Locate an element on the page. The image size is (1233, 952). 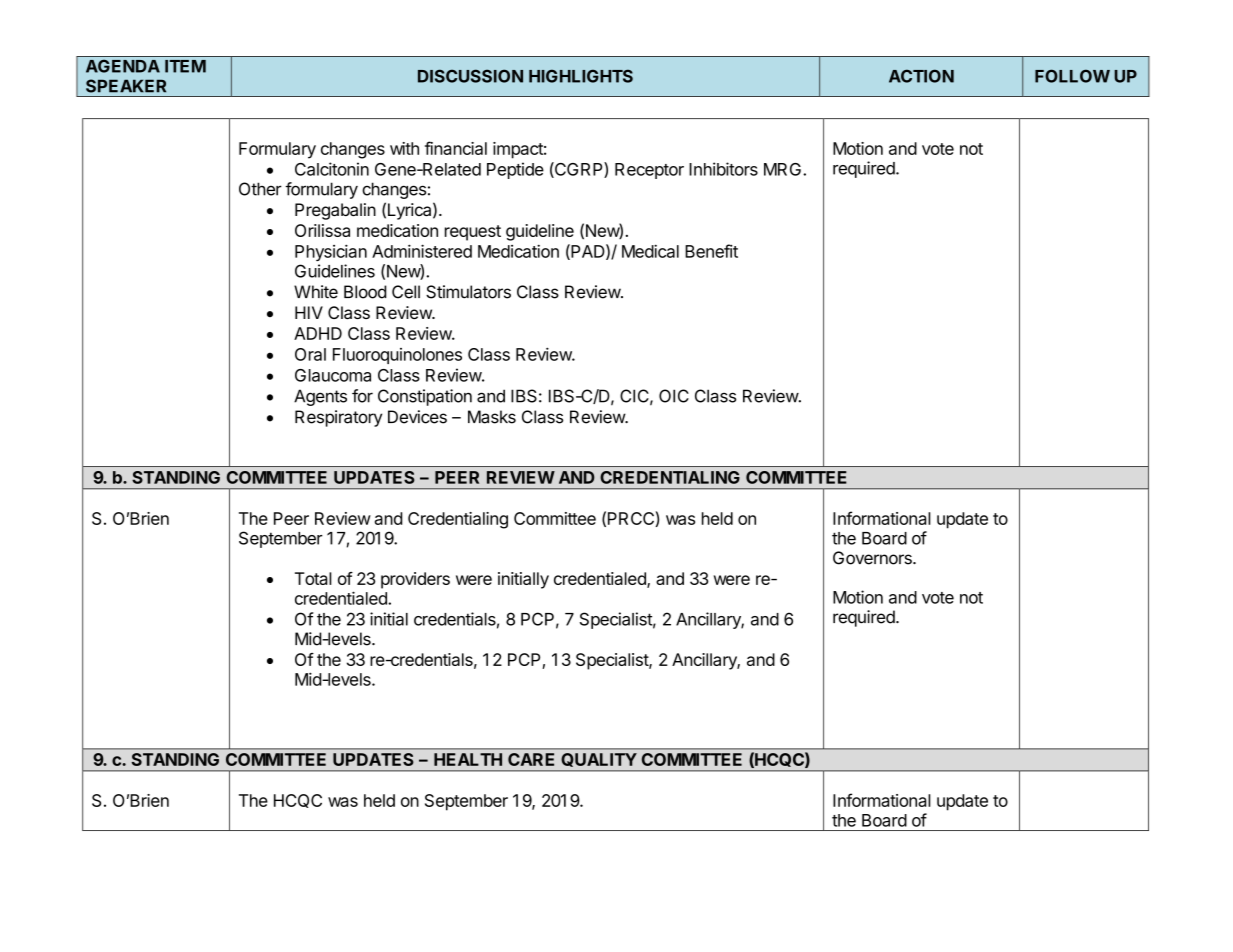
Governors is located at coordinates (873, 558).
